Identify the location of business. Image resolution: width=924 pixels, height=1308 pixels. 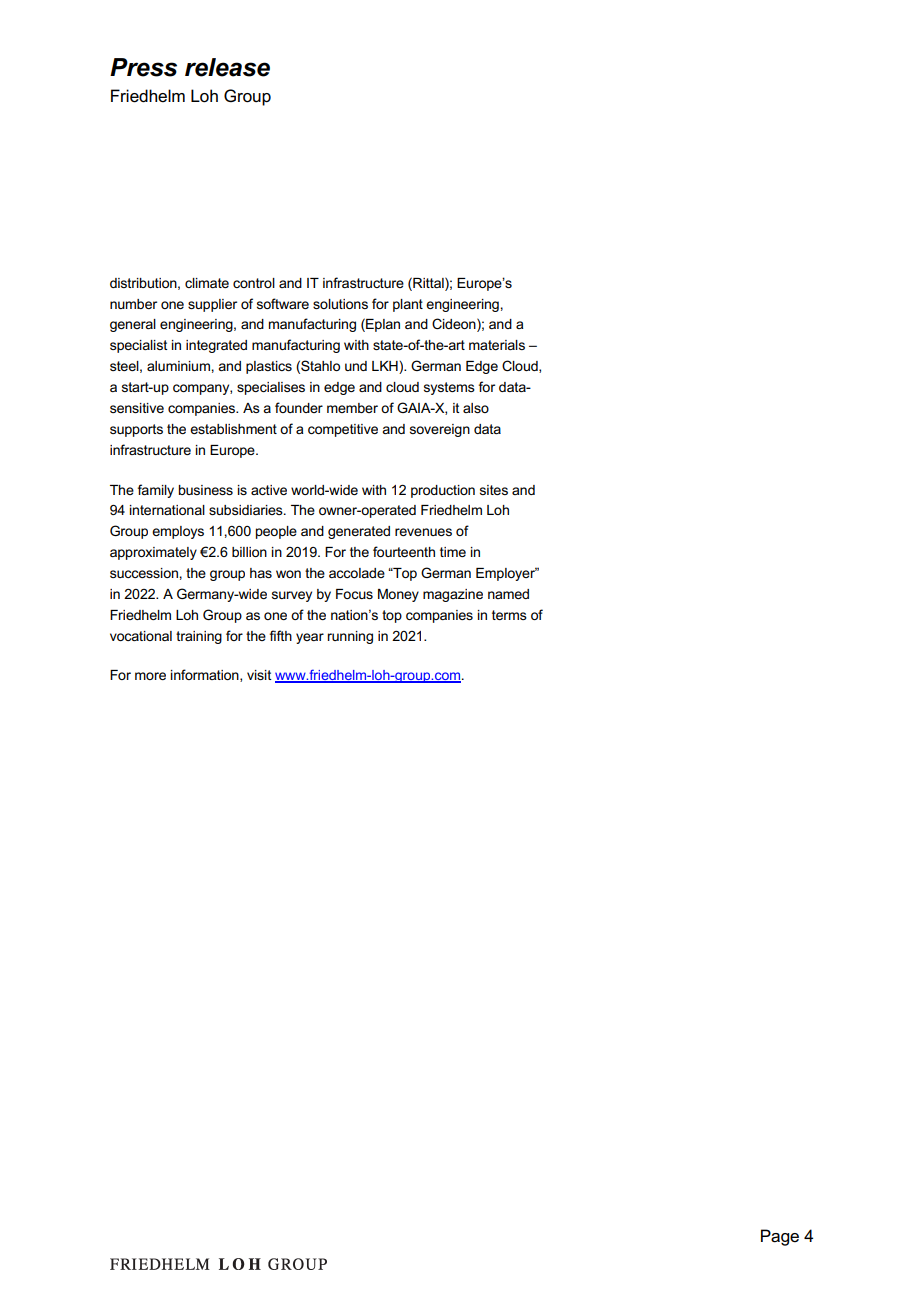
(205, 490).
